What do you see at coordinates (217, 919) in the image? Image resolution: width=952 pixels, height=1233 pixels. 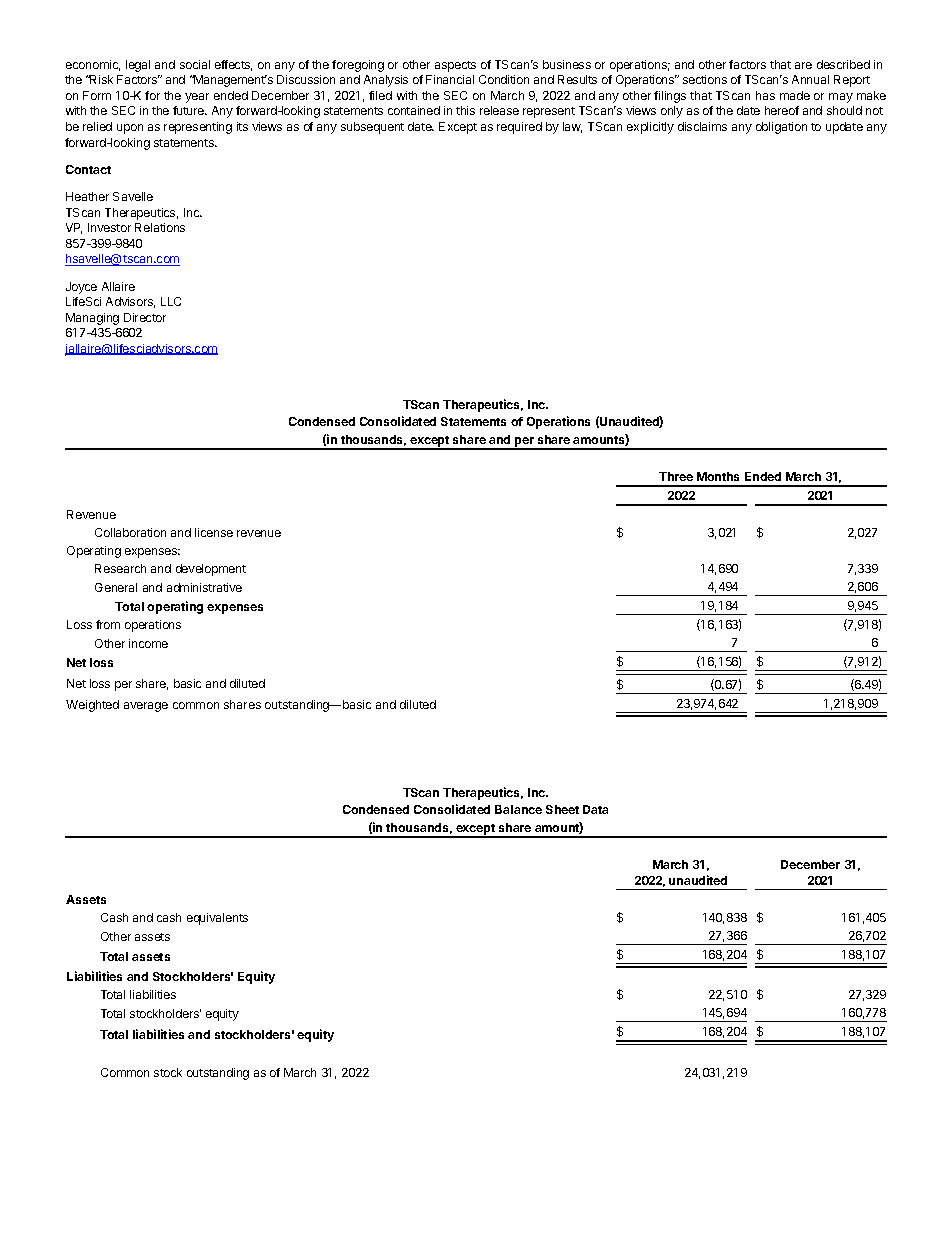 I see `equivalents` at bounding box center [217, 919].
